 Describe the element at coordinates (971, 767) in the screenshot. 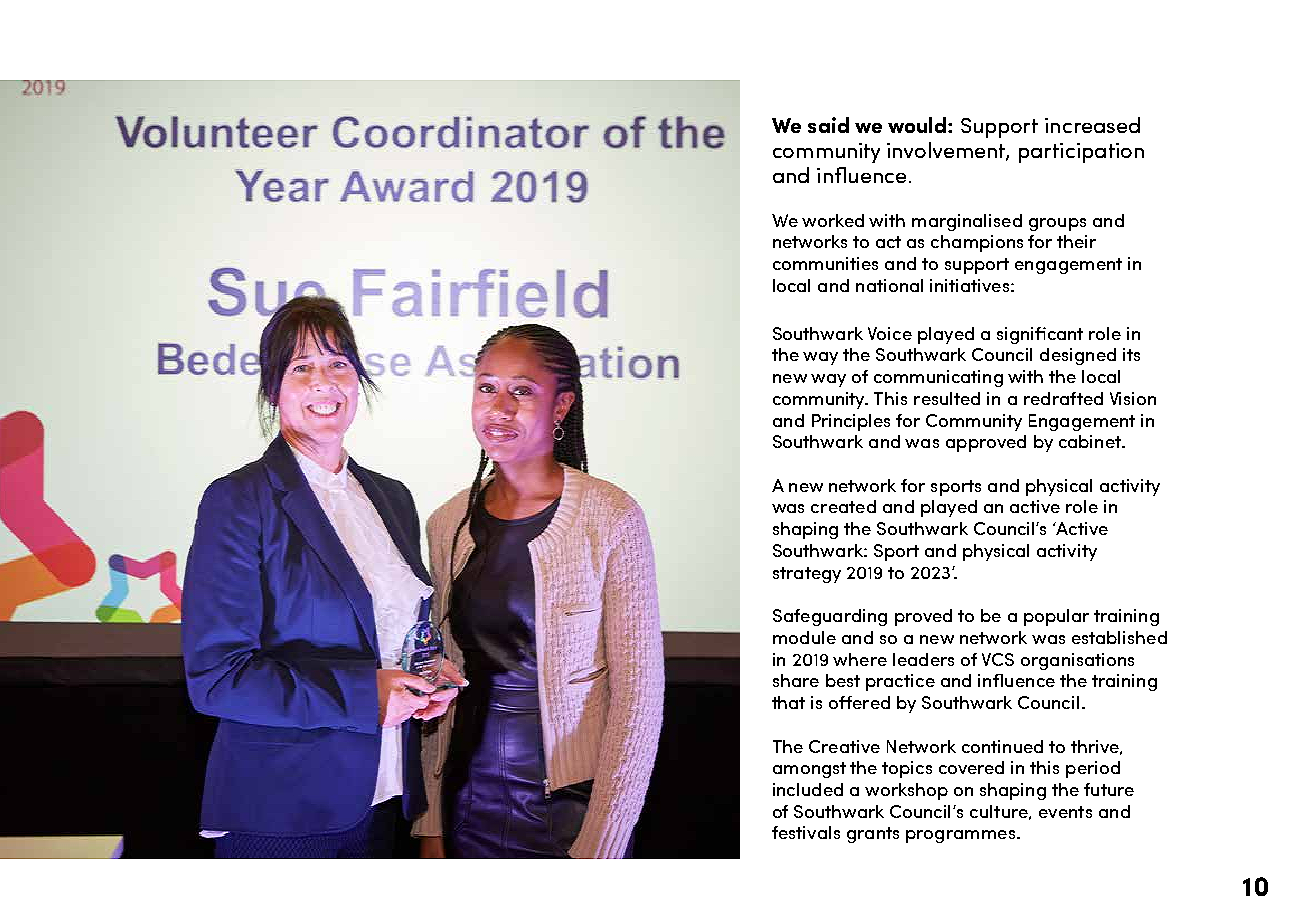

I see `covered` at that location.
